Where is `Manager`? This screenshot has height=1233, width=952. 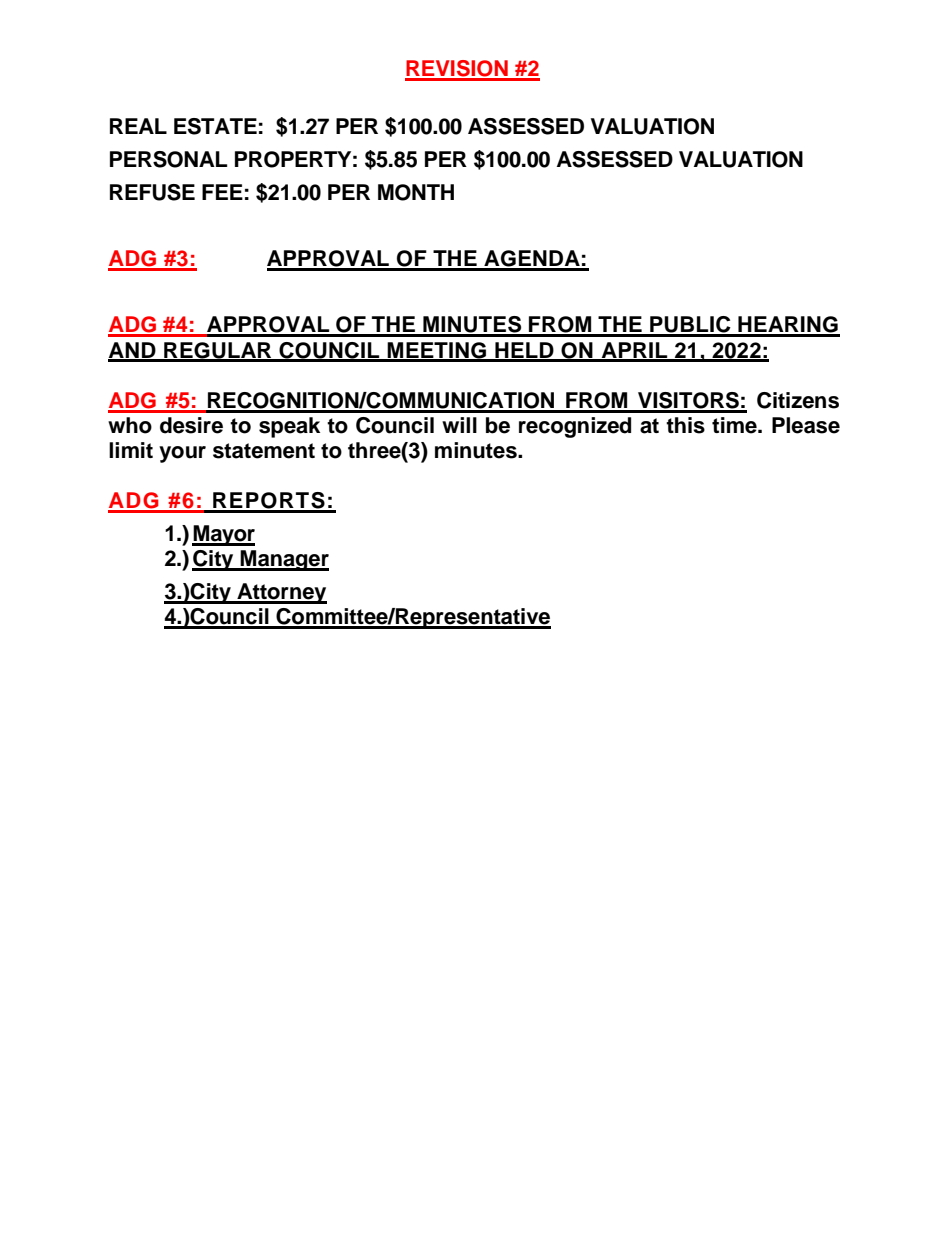 Manager is located at coordinates (284, 560).
